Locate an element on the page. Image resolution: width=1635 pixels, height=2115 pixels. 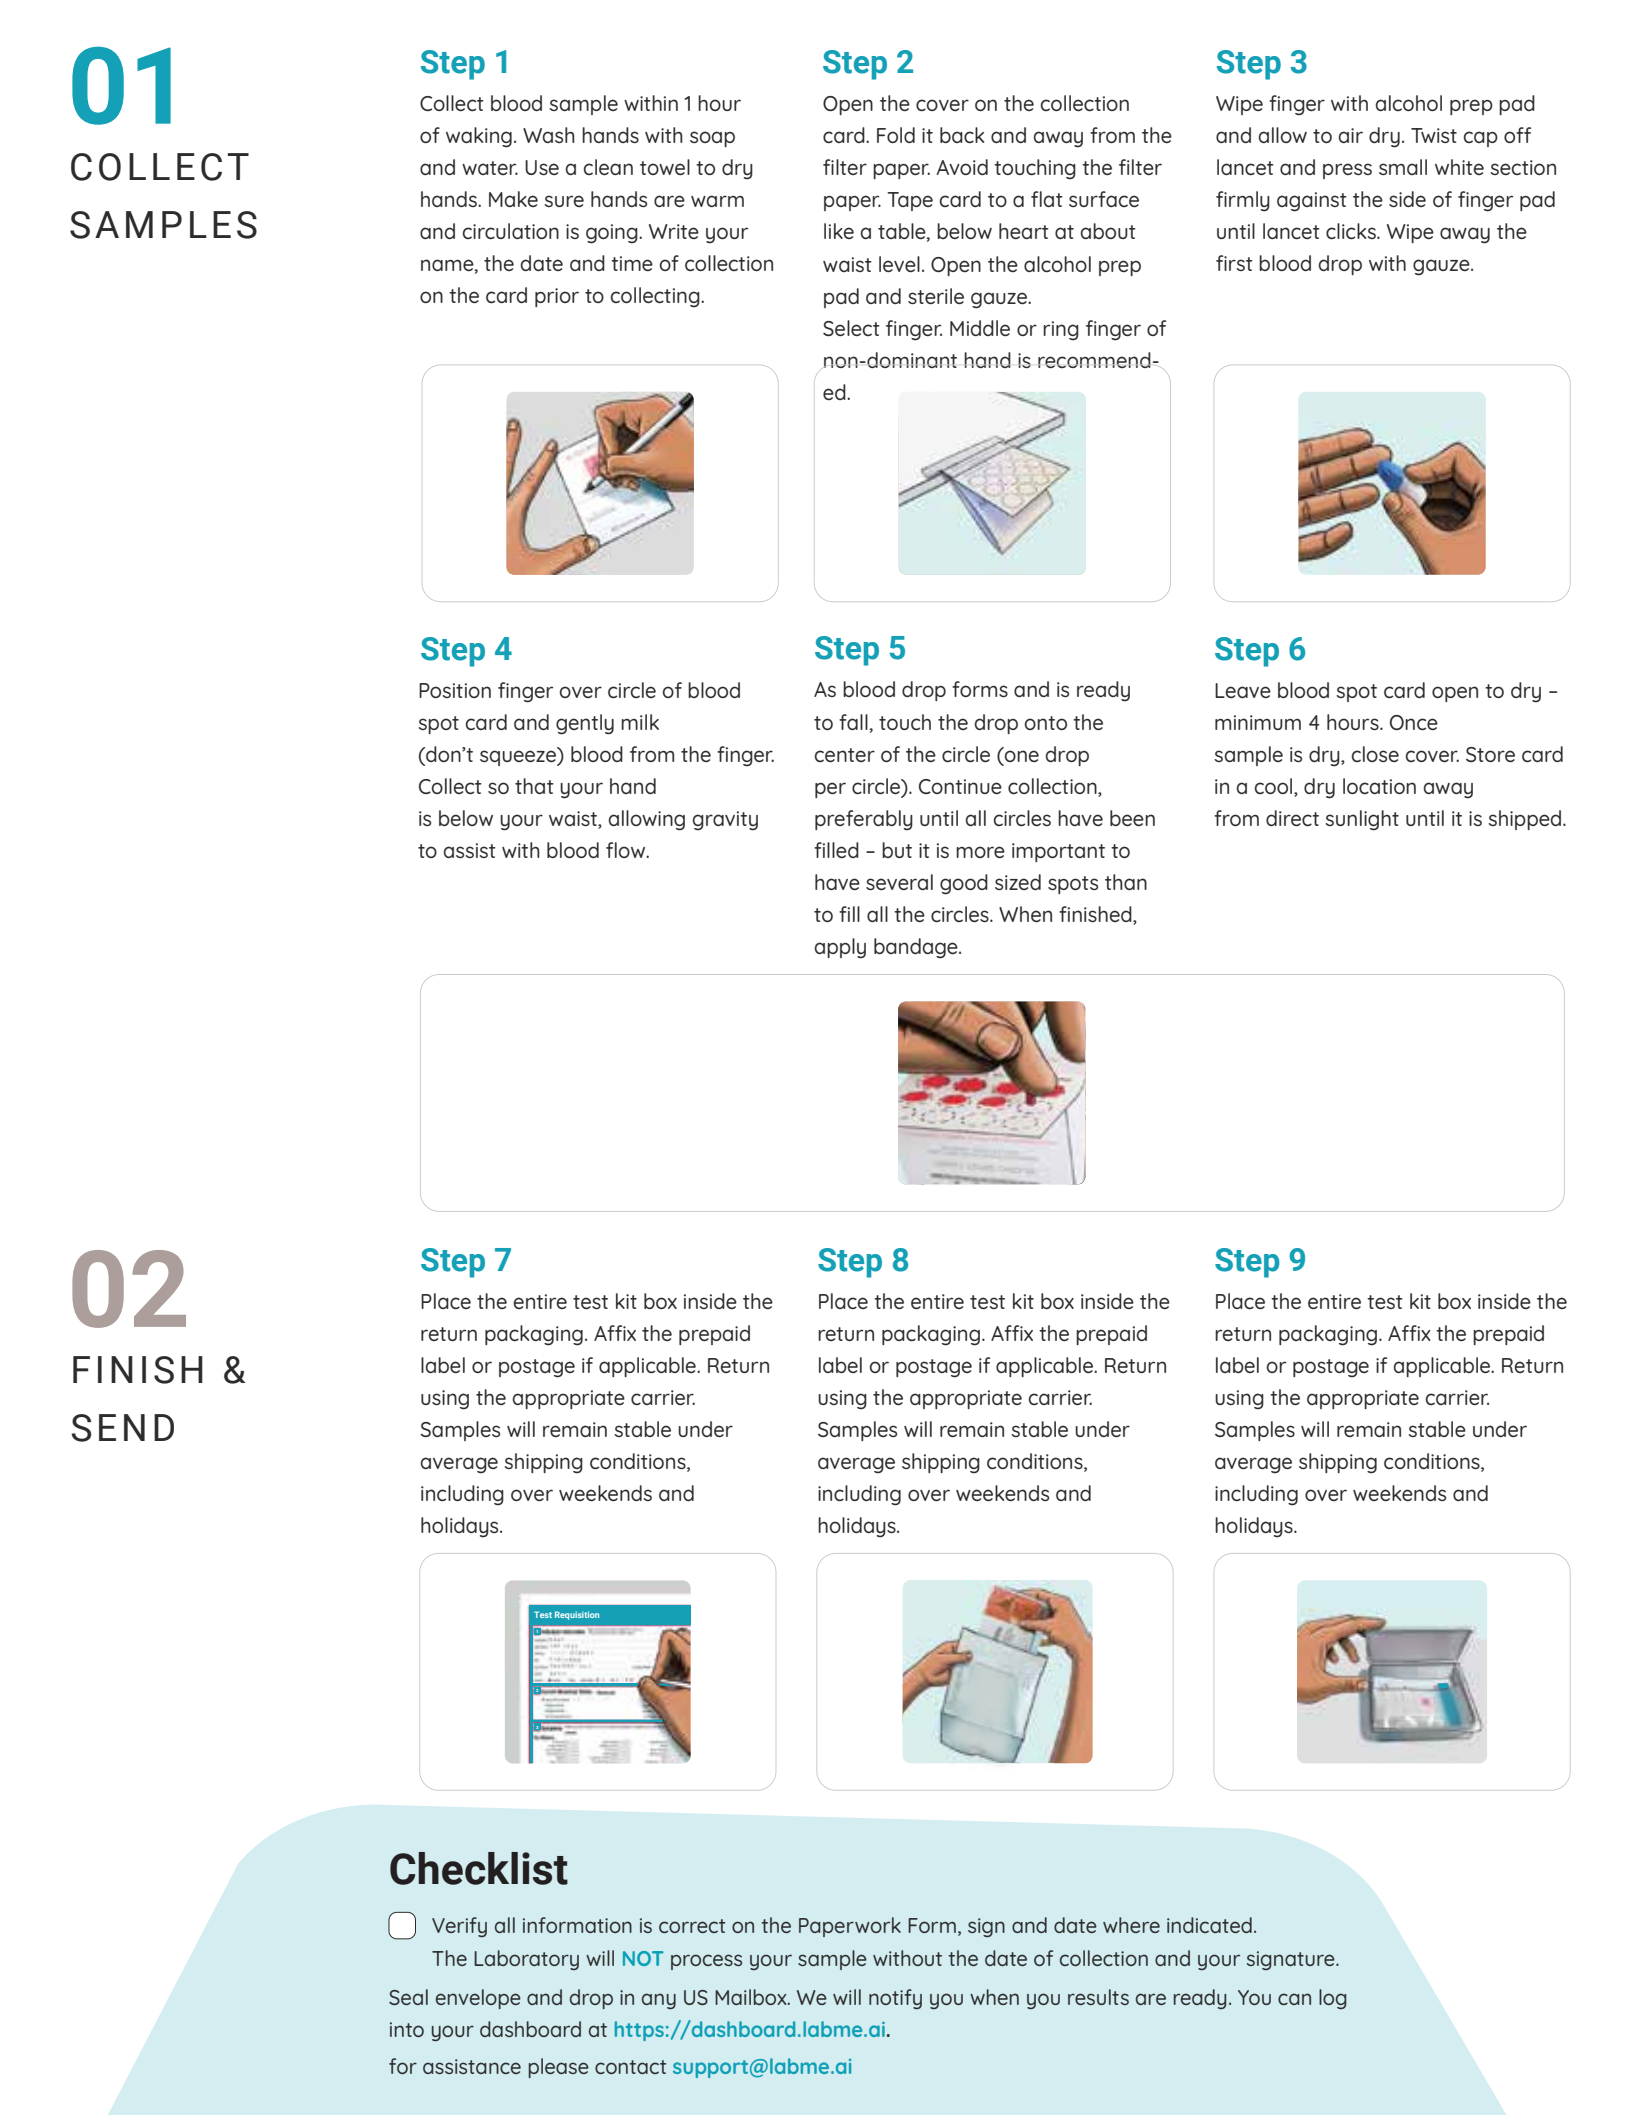
Requisition is located at coordinates (577, 1615).
